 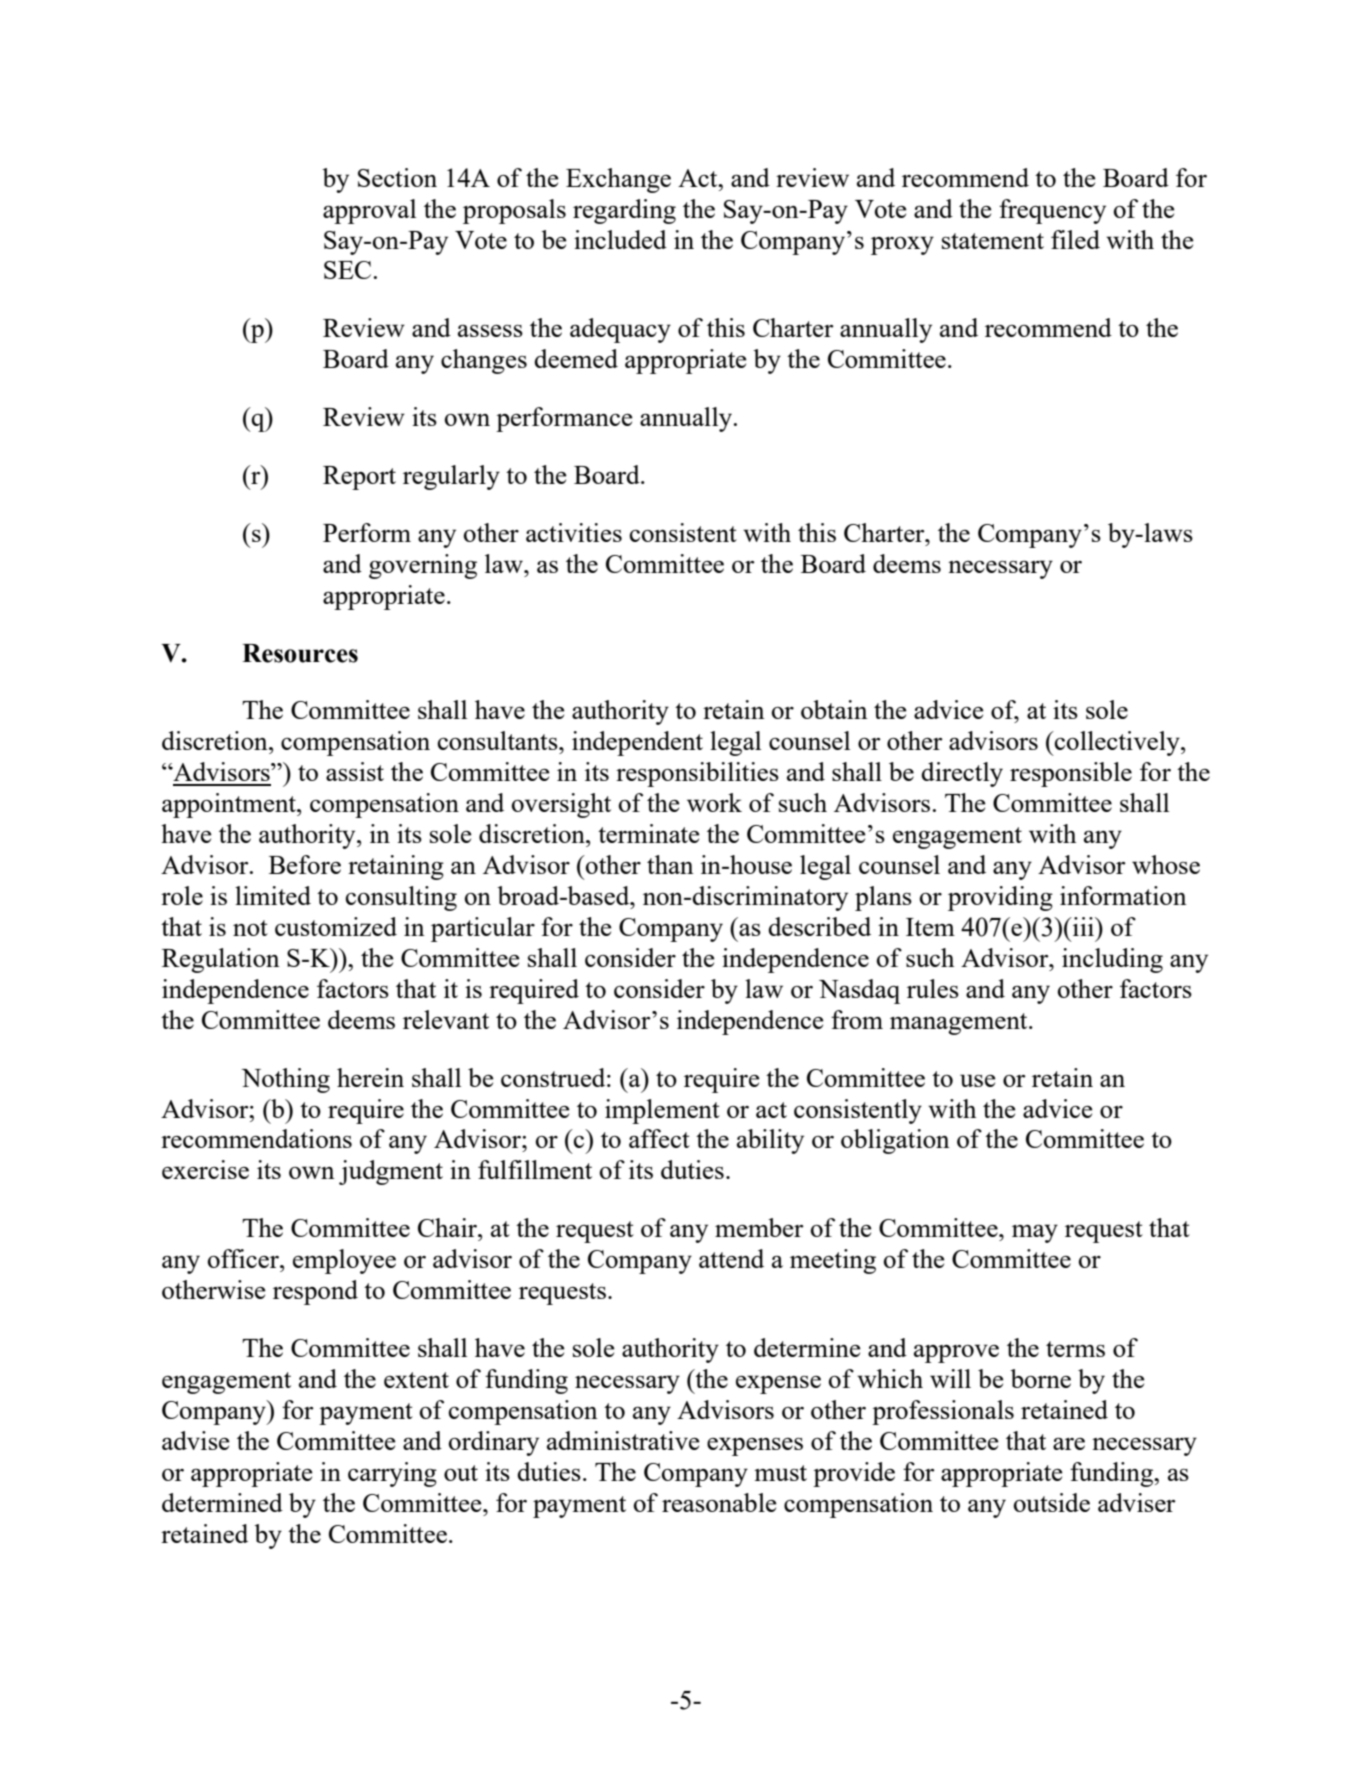 I want to click on employee, so click(x=344, y=1261).
